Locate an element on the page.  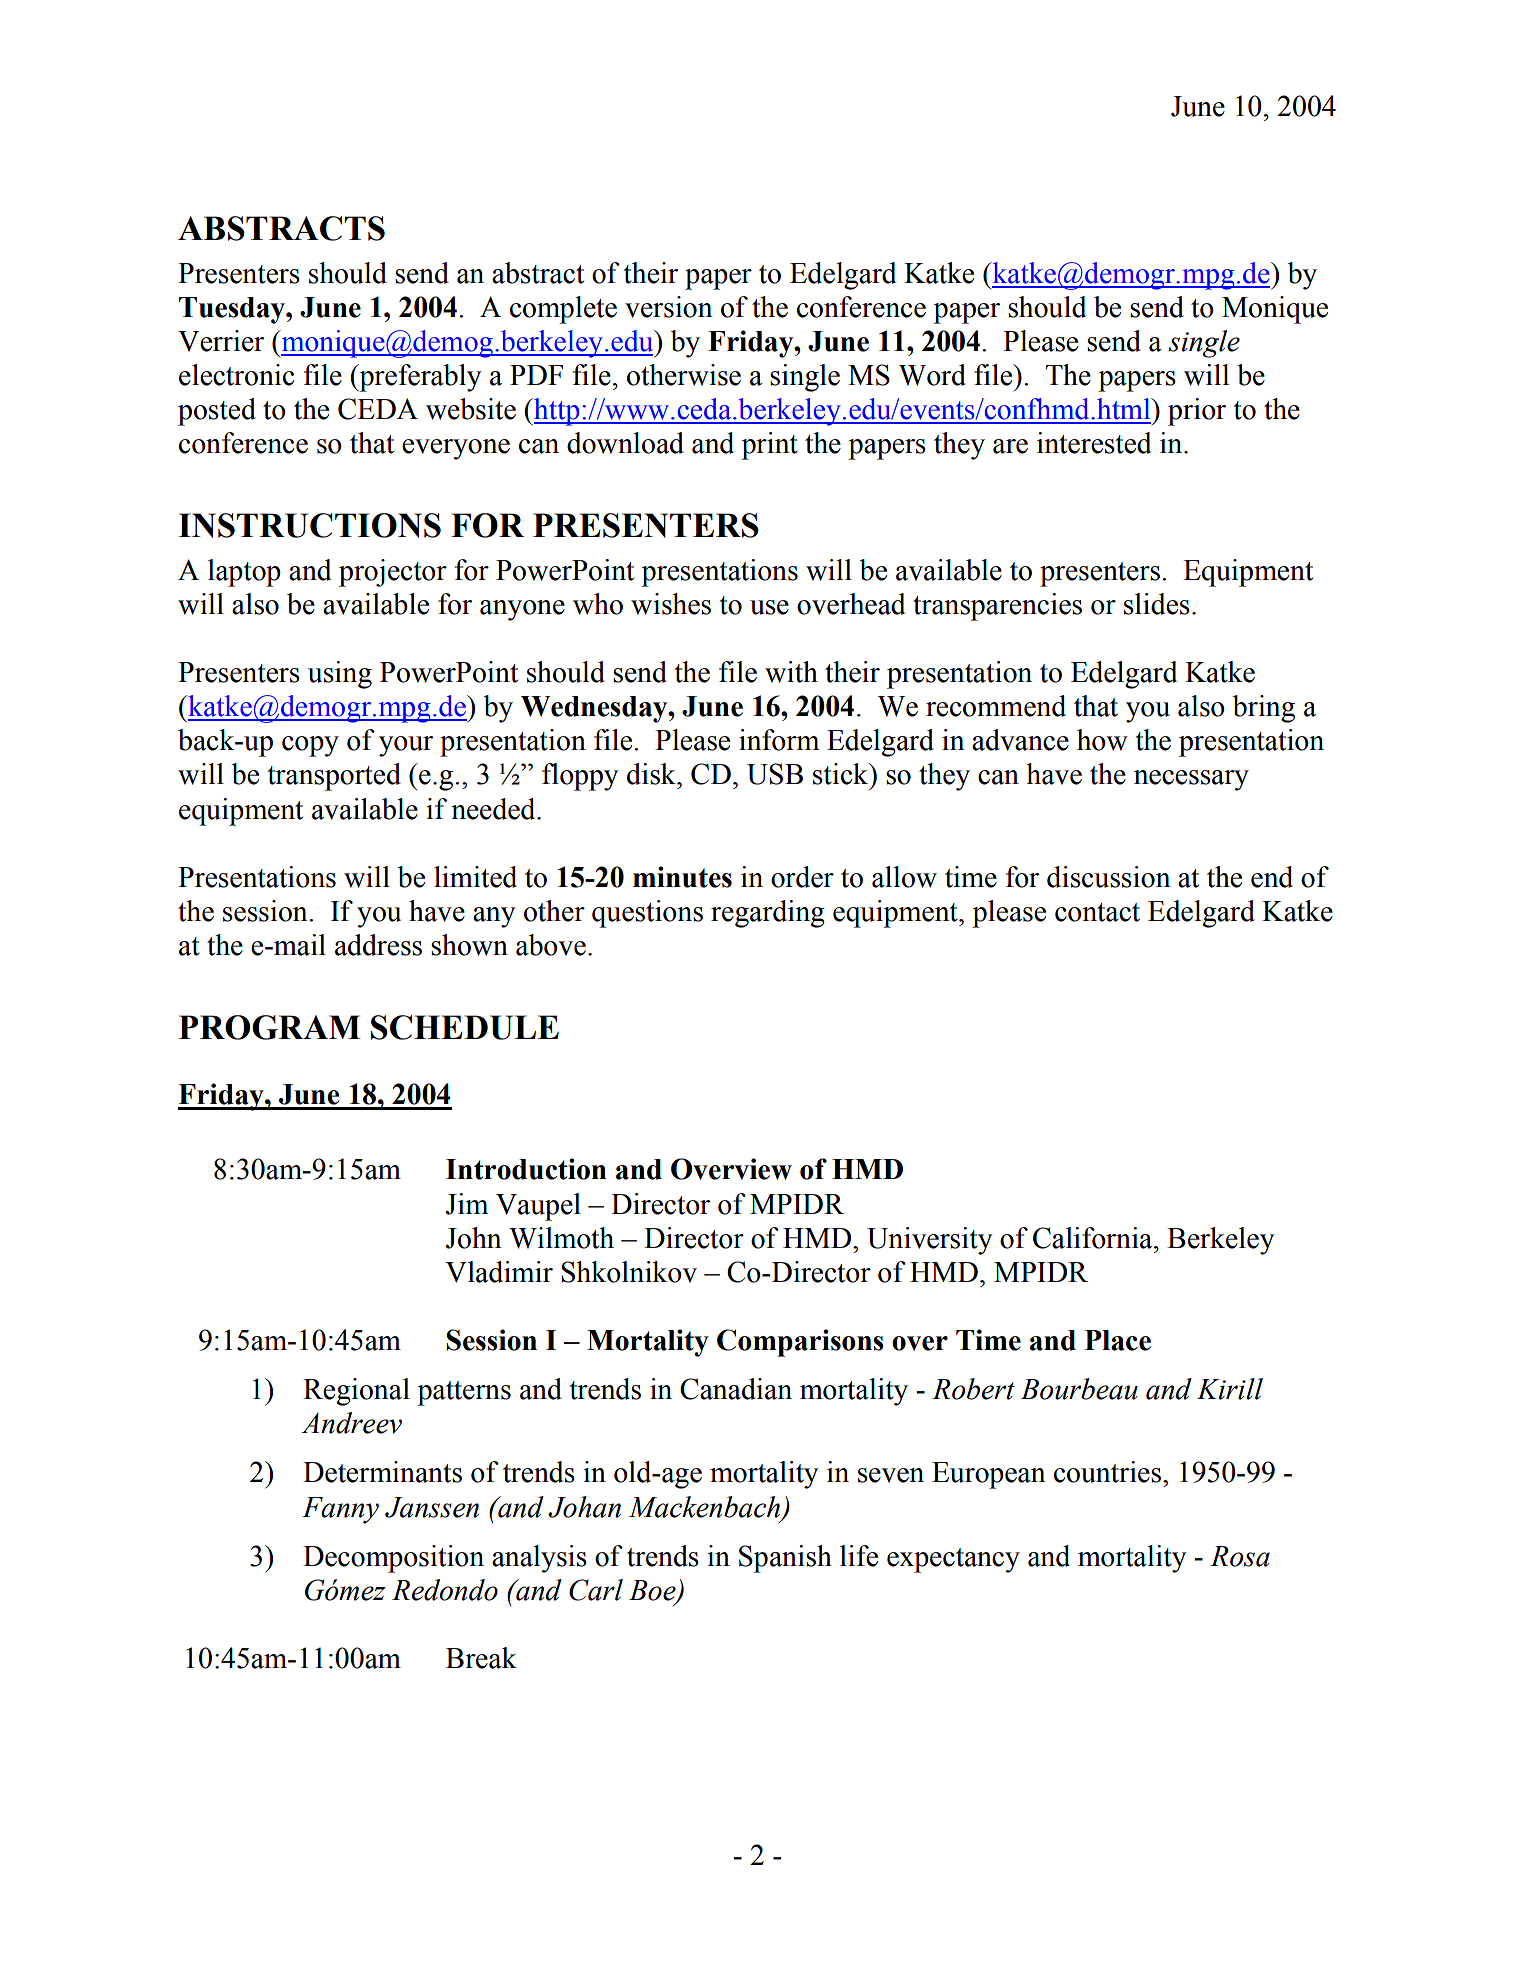
version is located at coordinates (669, 307).
